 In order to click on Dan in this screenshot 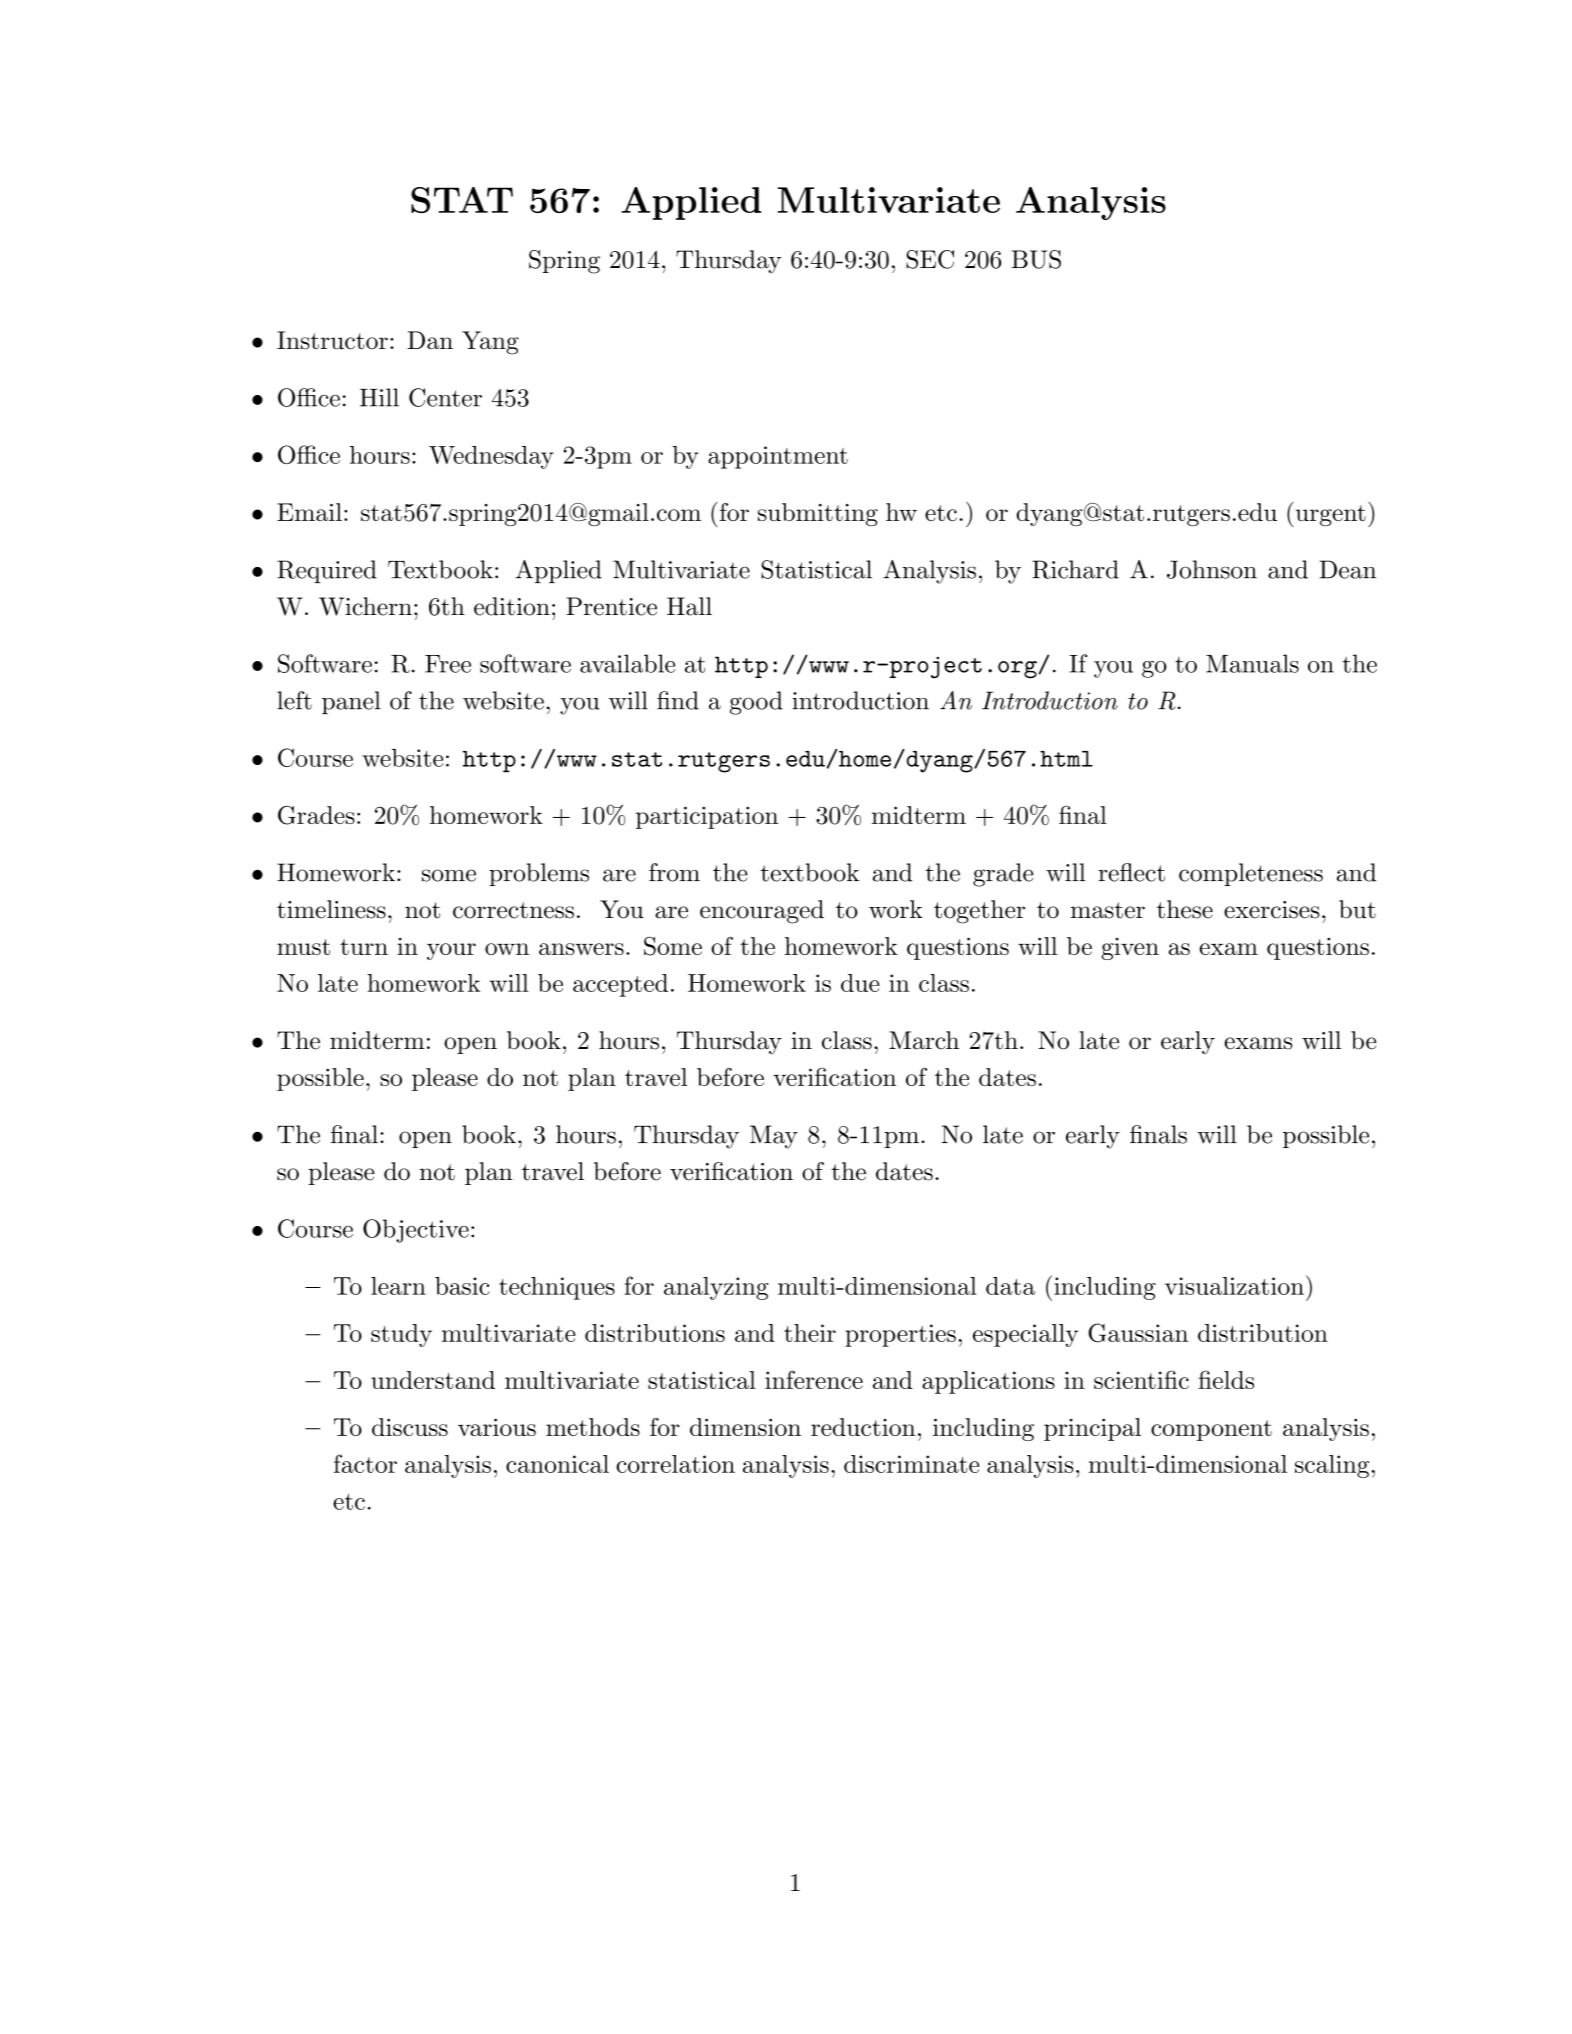, I will do `click(430, 340)`.
